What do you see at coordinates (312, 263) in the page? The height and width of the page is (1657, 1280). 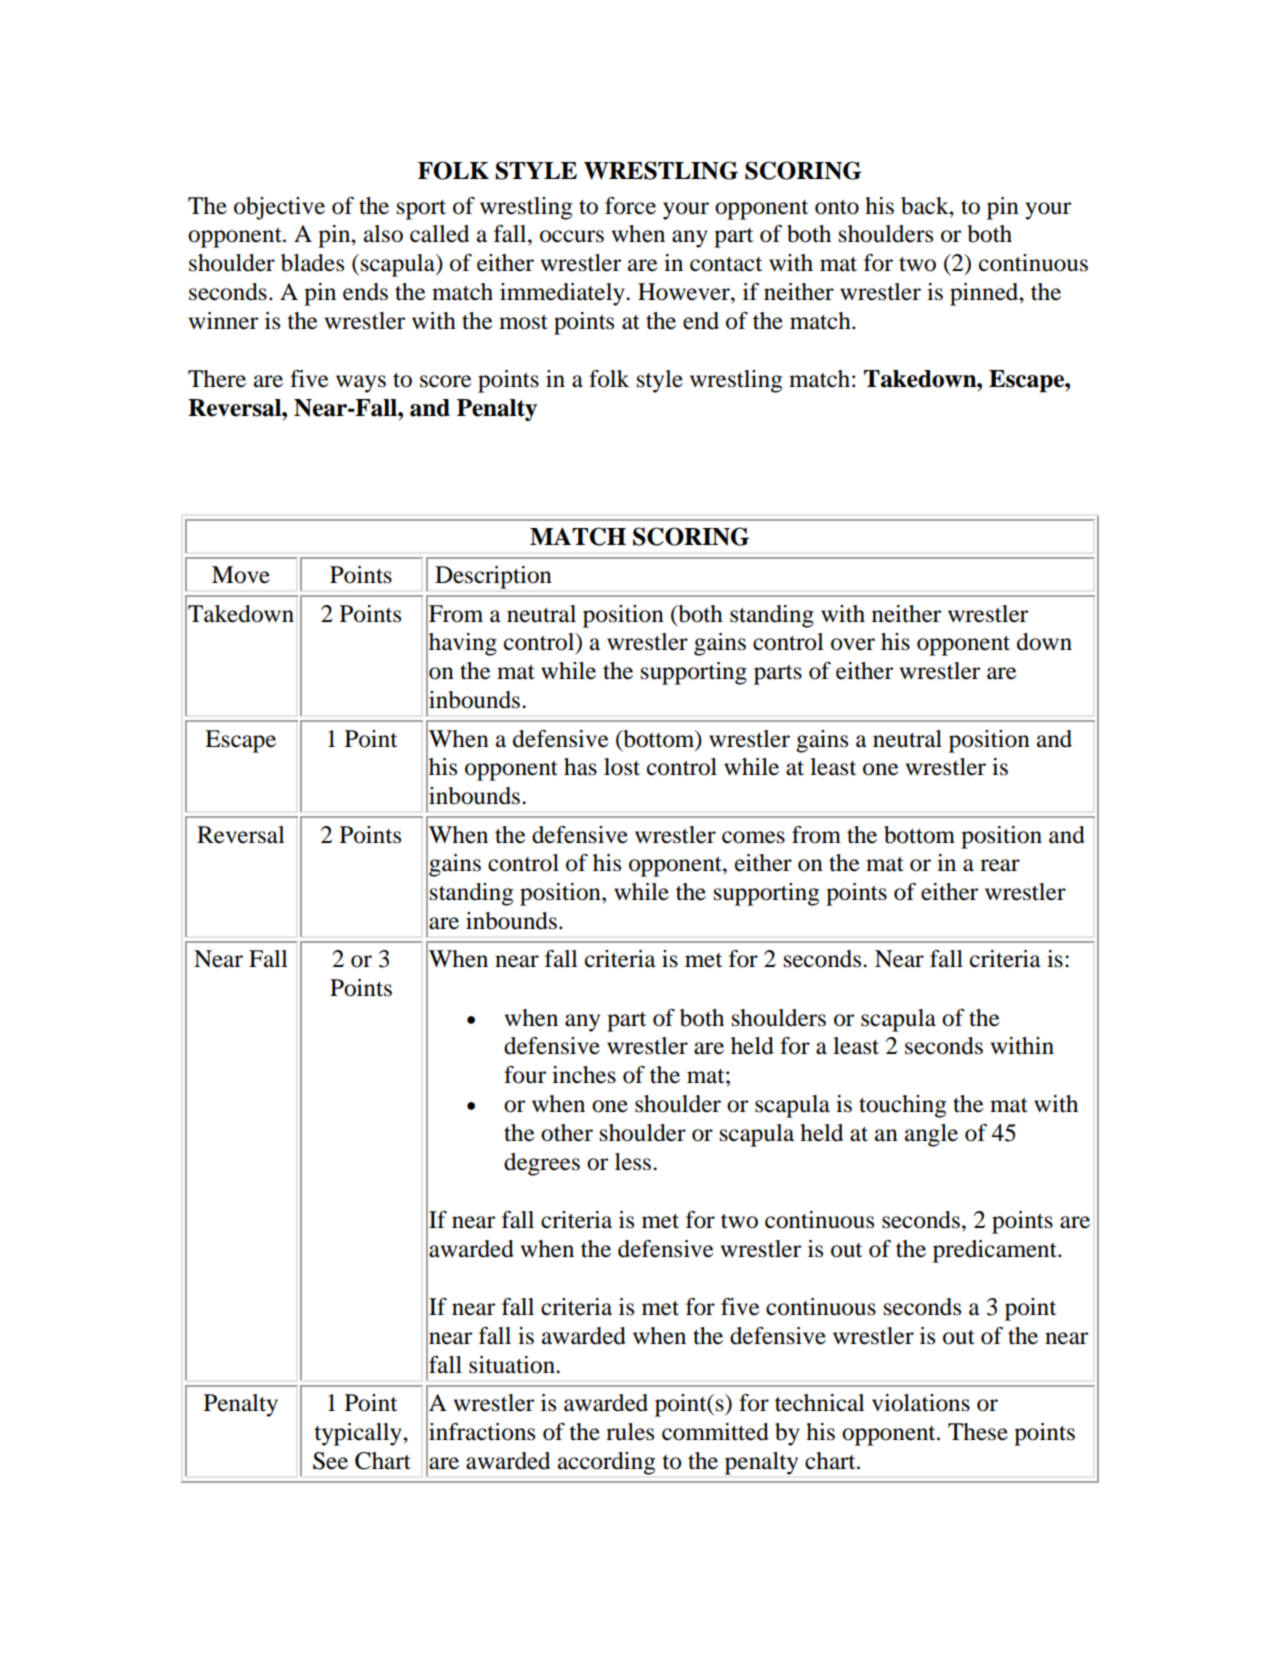 I see `blades` at bounding box center [312, 263].
